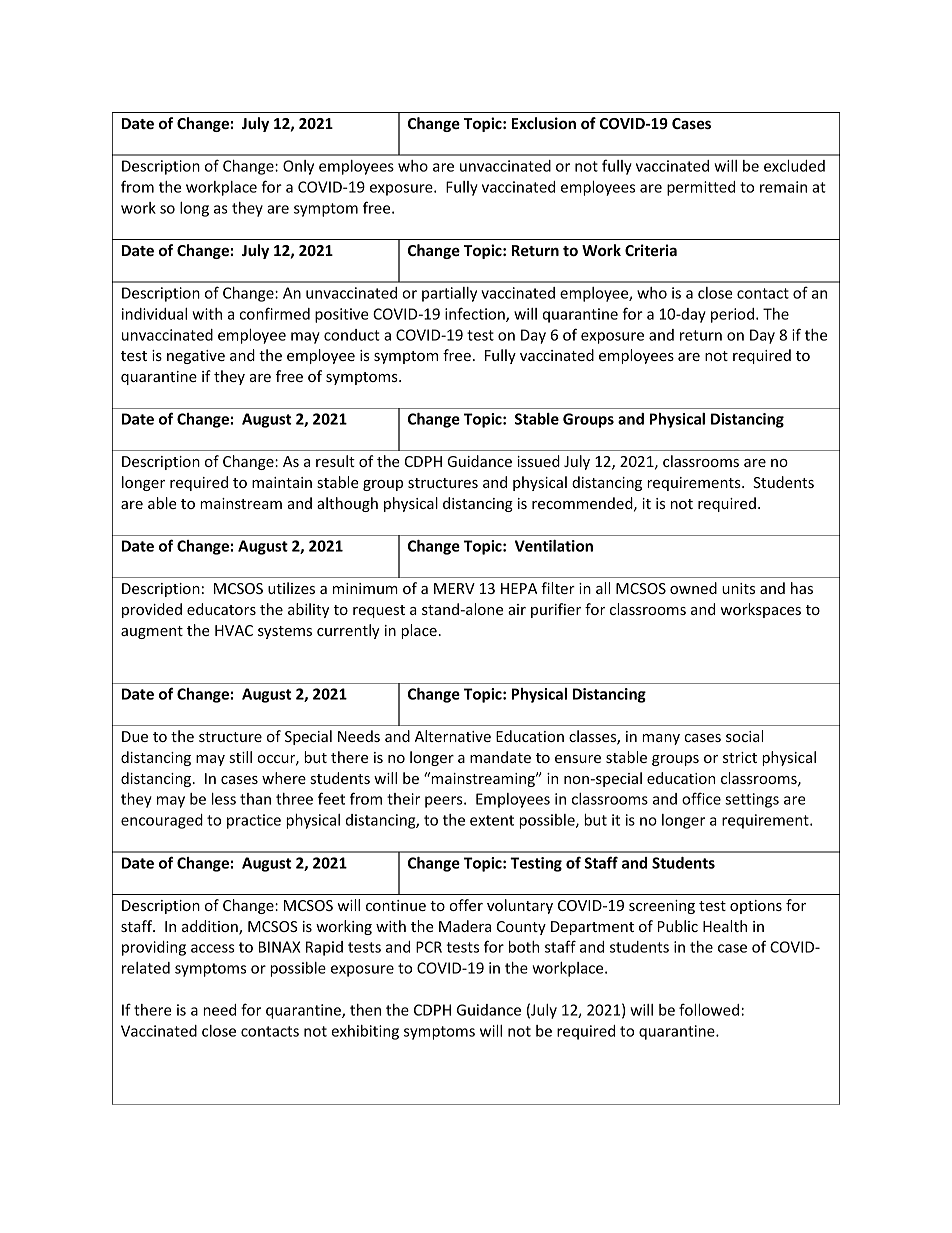 This document has height=1233, width=952. I want to click on units, so click(738, 588).
